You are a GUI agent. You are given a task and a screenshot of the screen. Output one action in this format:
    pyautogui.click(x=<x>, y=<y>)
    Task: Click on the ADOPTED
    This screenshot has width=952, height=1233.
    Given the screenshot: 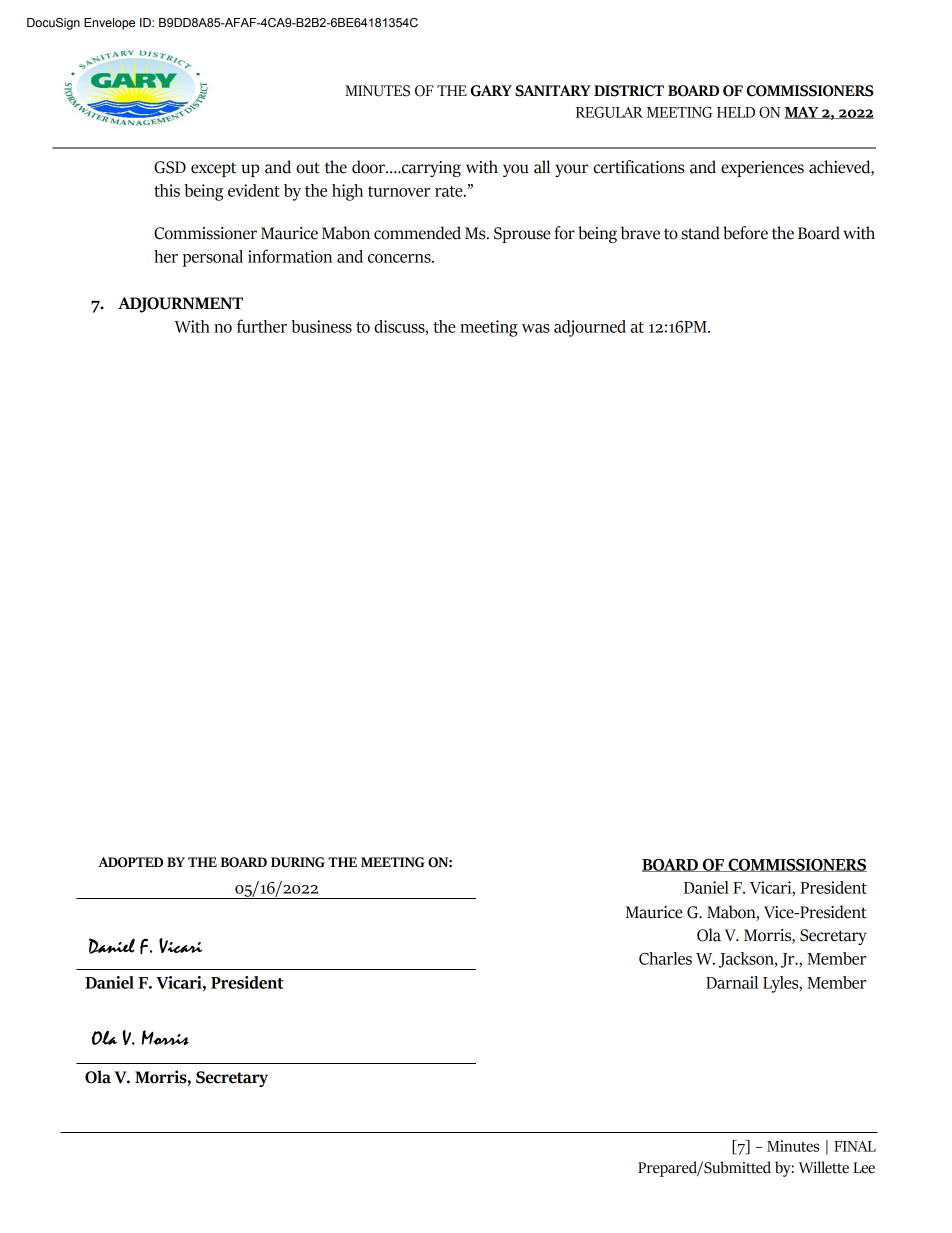 What is the action you would take?
    pyautogui.click(x=130, y=862)
